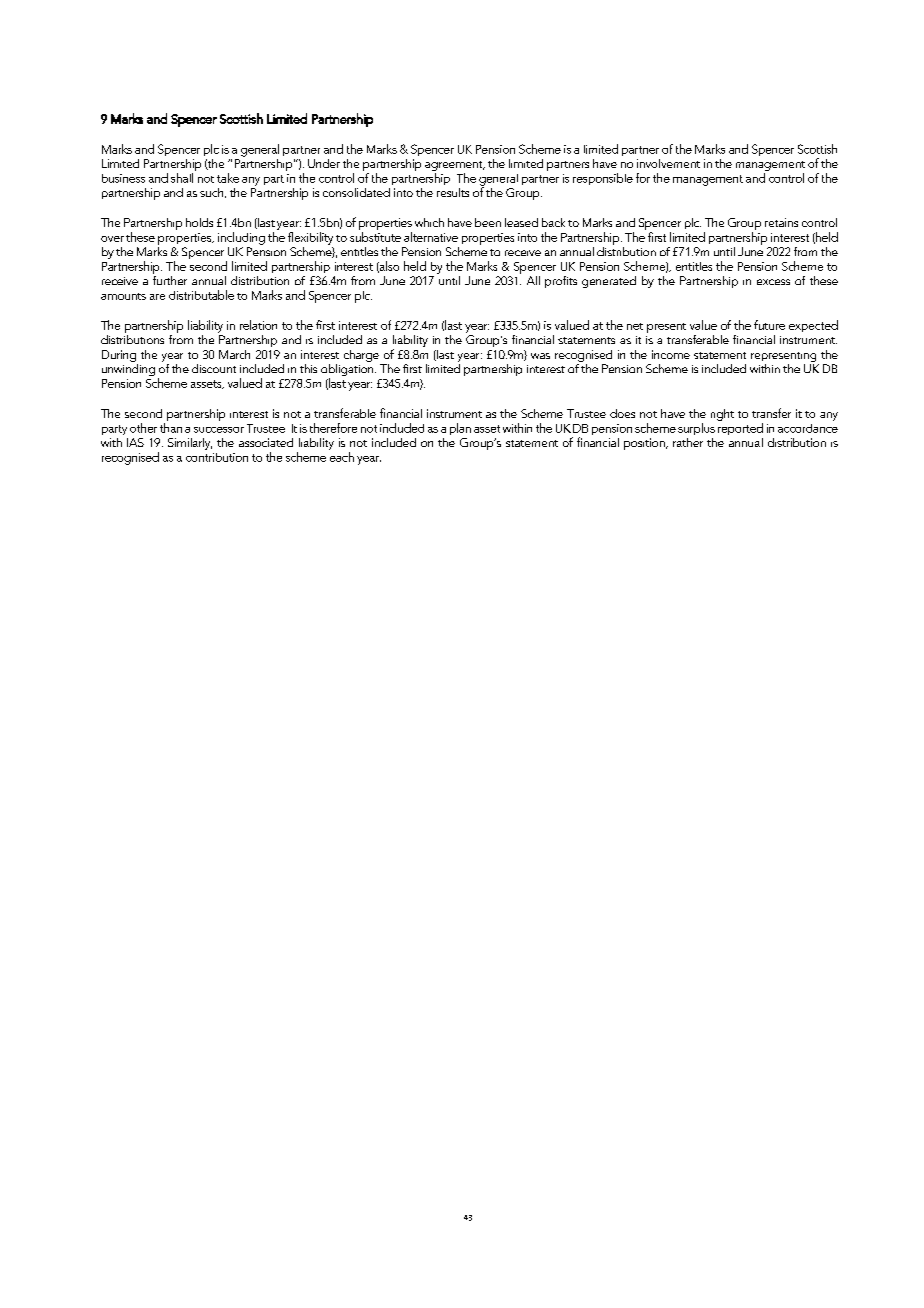 The width and height of the page is (924, 1308). What do you see at coordinates (561, 282) in the page?
I see `profits` at bounding box center [561, 282].
